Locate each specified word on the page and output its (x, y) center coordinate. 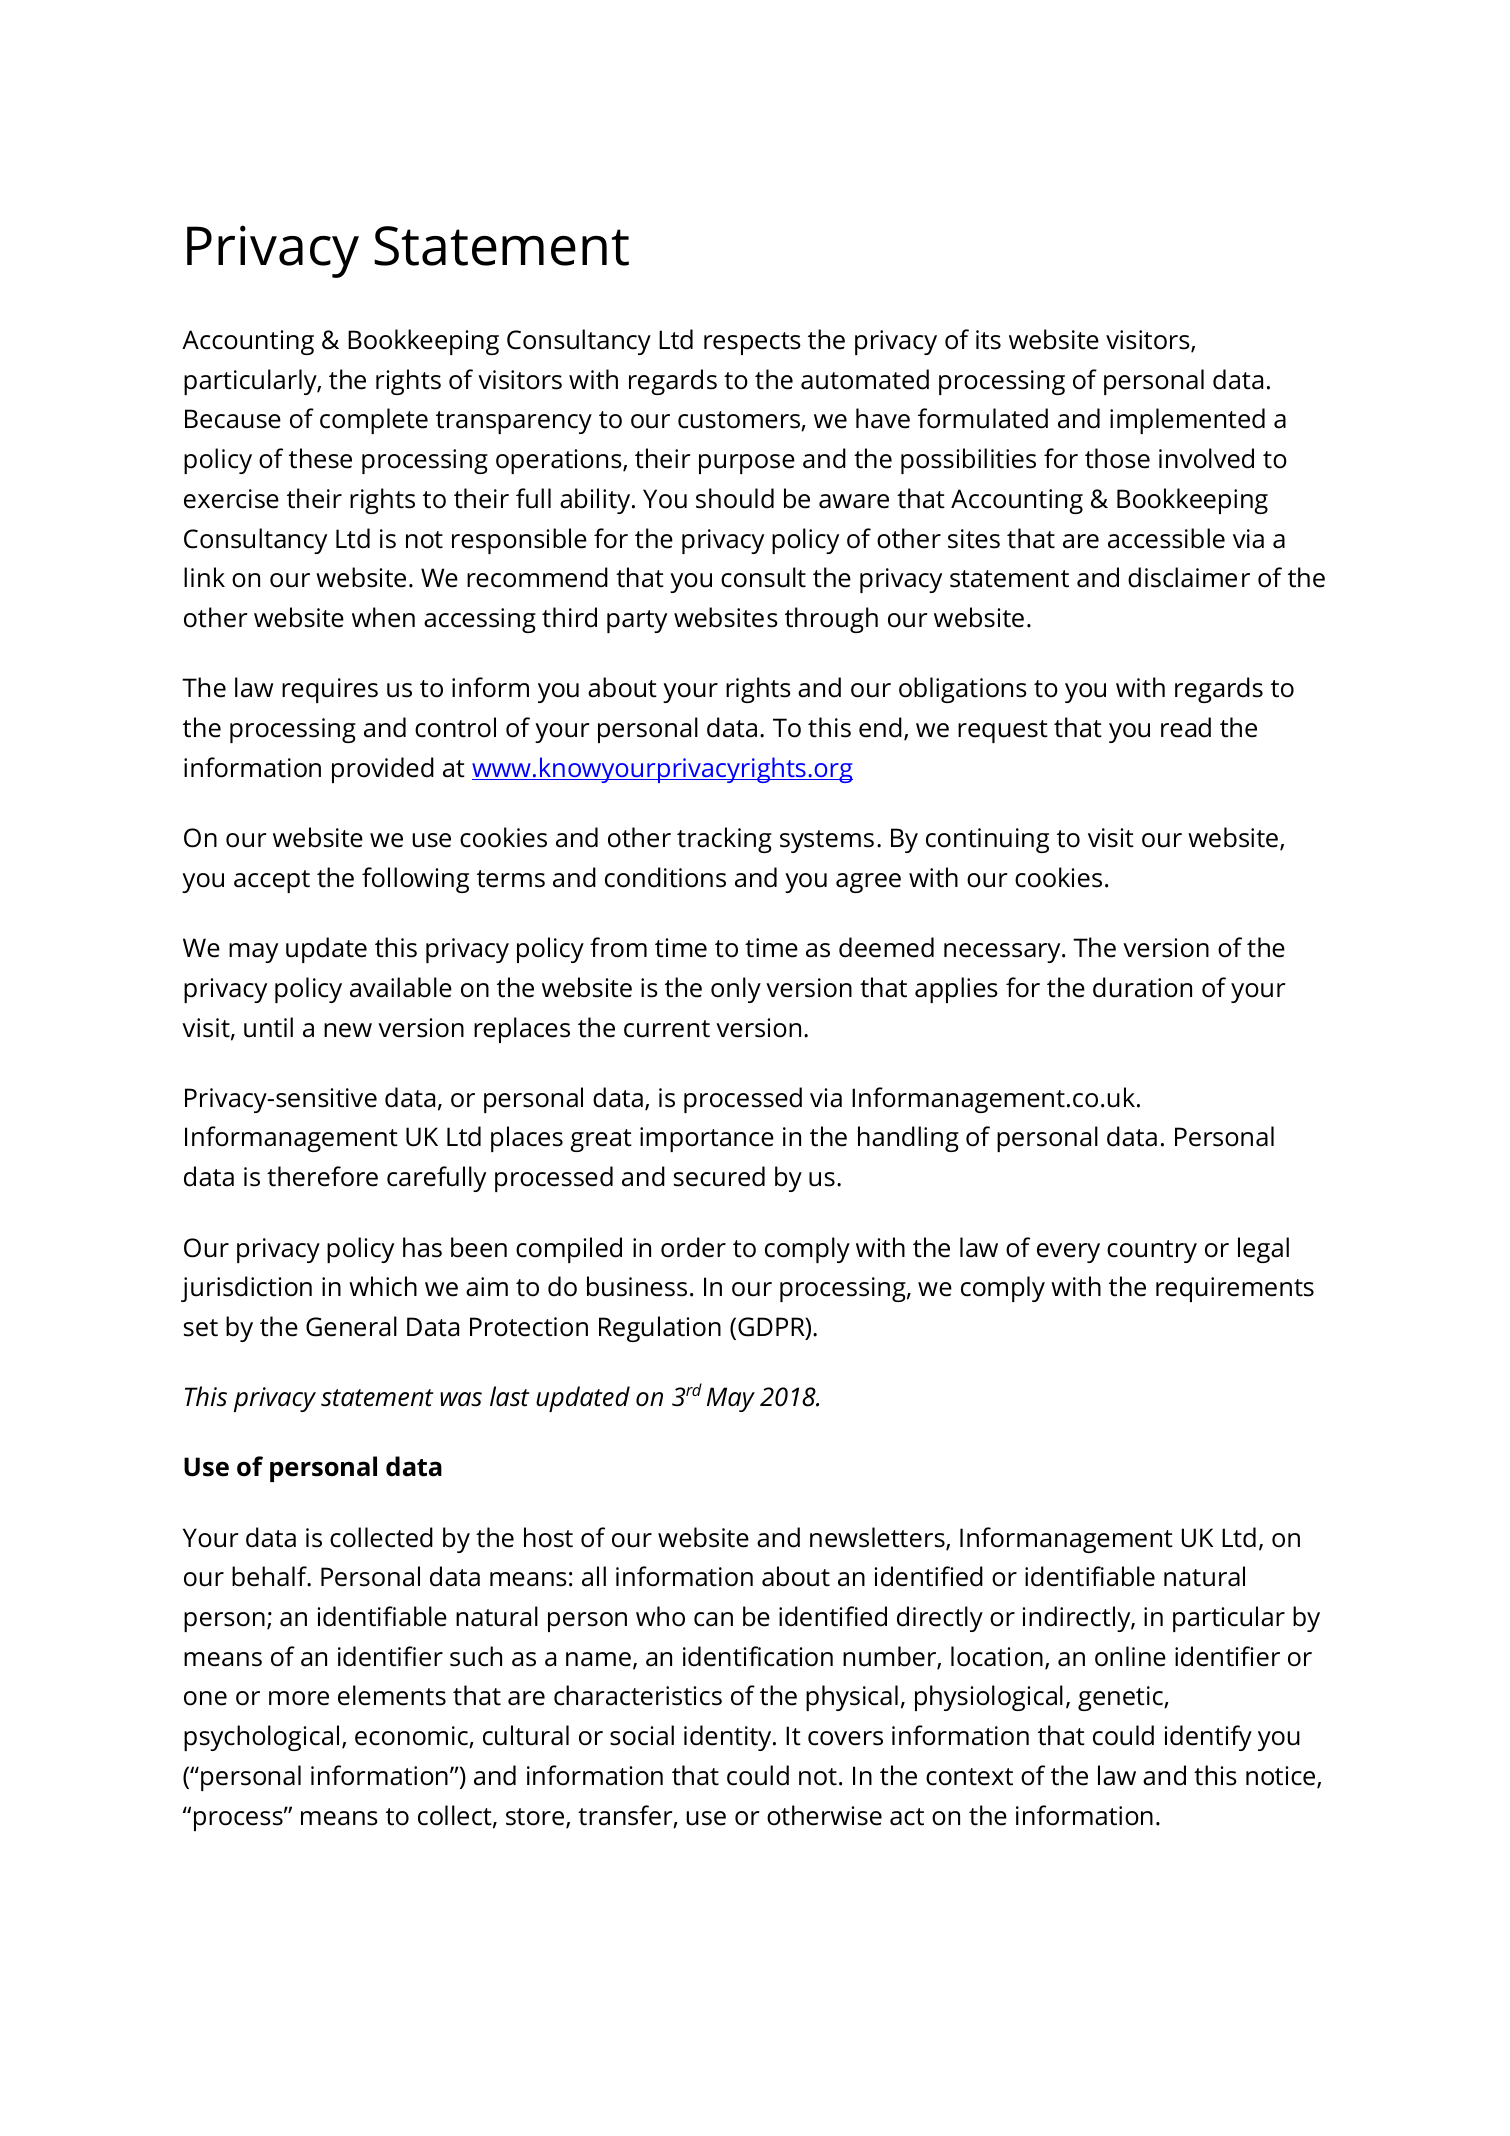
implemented (1187, 421)
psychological (261, 1738)
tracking (724, 840)
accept (272, 881)
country (1152, 1251)
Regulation (660, 1329)
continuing (987, 840)
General (351, 1326)
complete (374, 421)
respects (752, 343)
